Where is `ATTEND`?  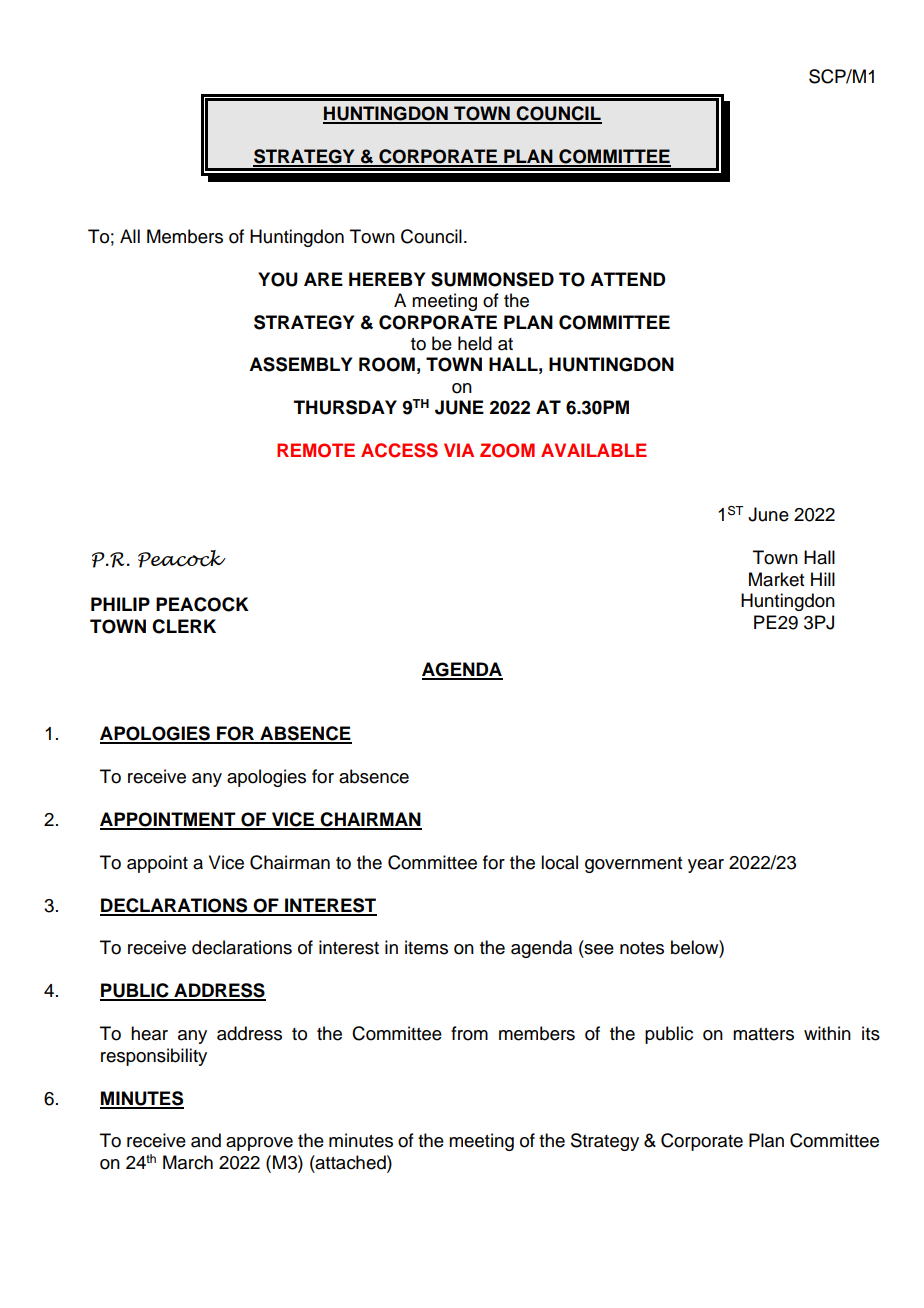
ATTEND is located at coordinates (628, 279).
